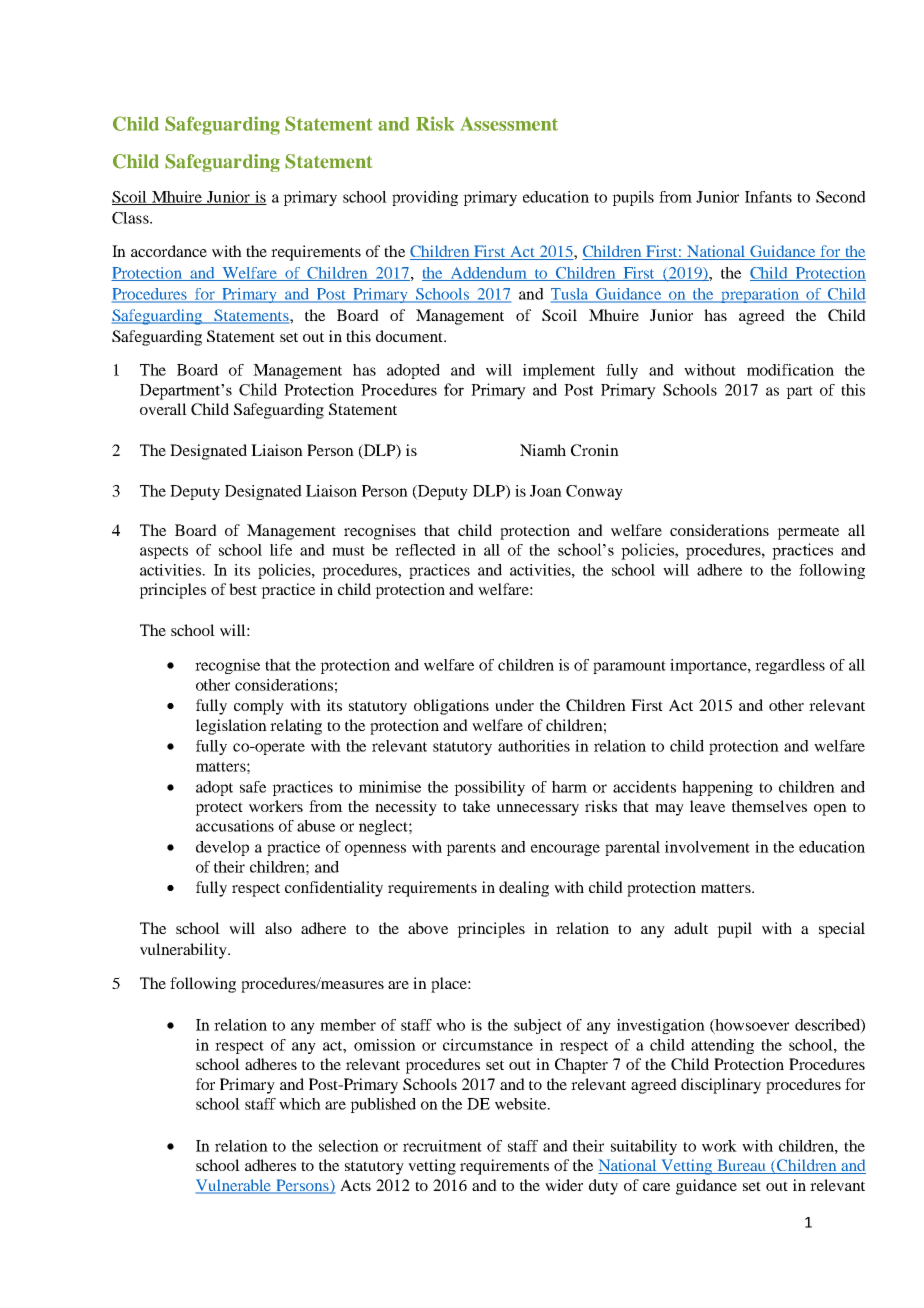 The width and height of the screenshot is (924, 1308). What do you see at coordinates (514, 705) in the screenshot?
I see `under` at bounding box center [514, 705].
